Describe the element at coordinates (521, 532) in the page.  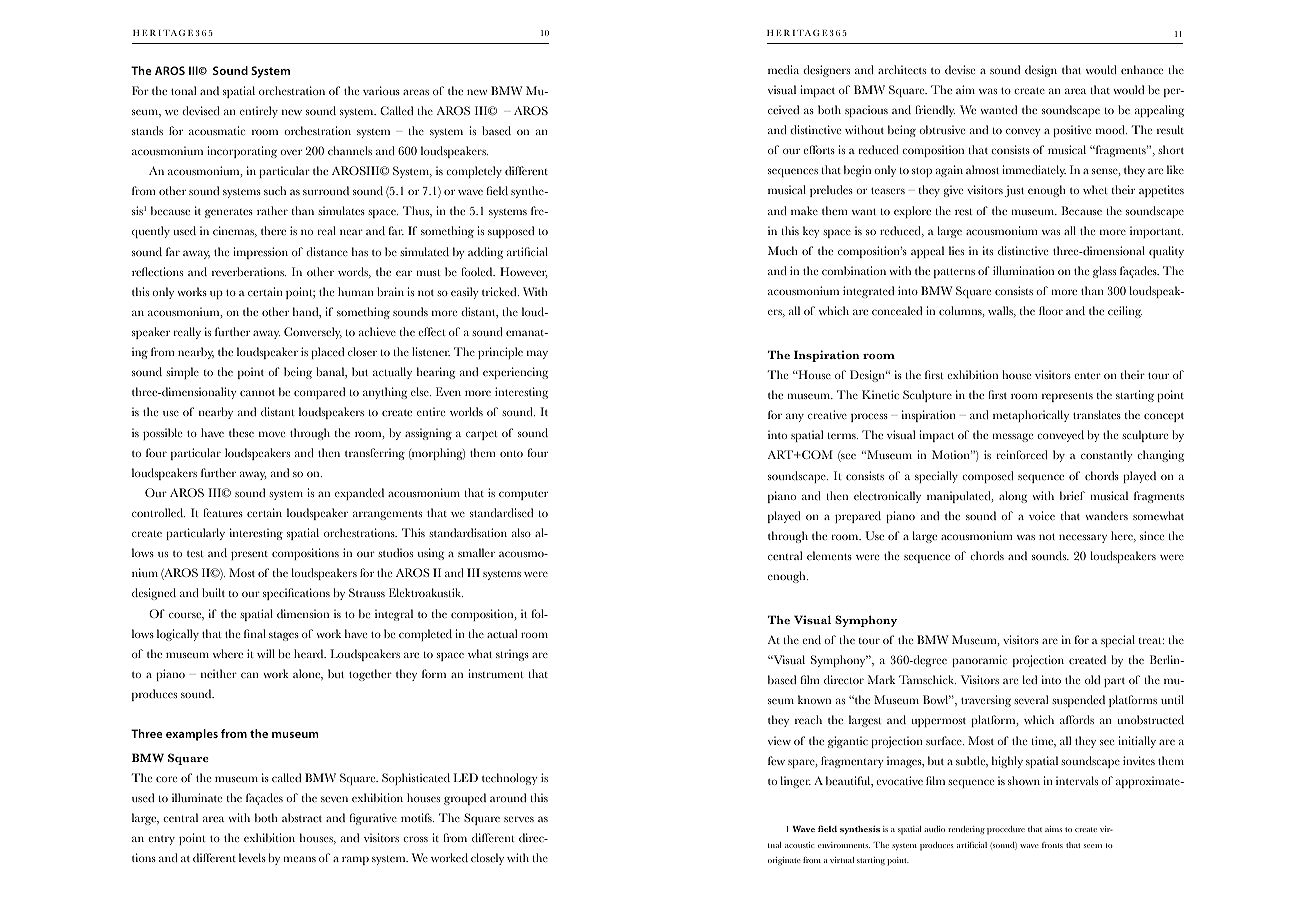
I see `also` at that location.
